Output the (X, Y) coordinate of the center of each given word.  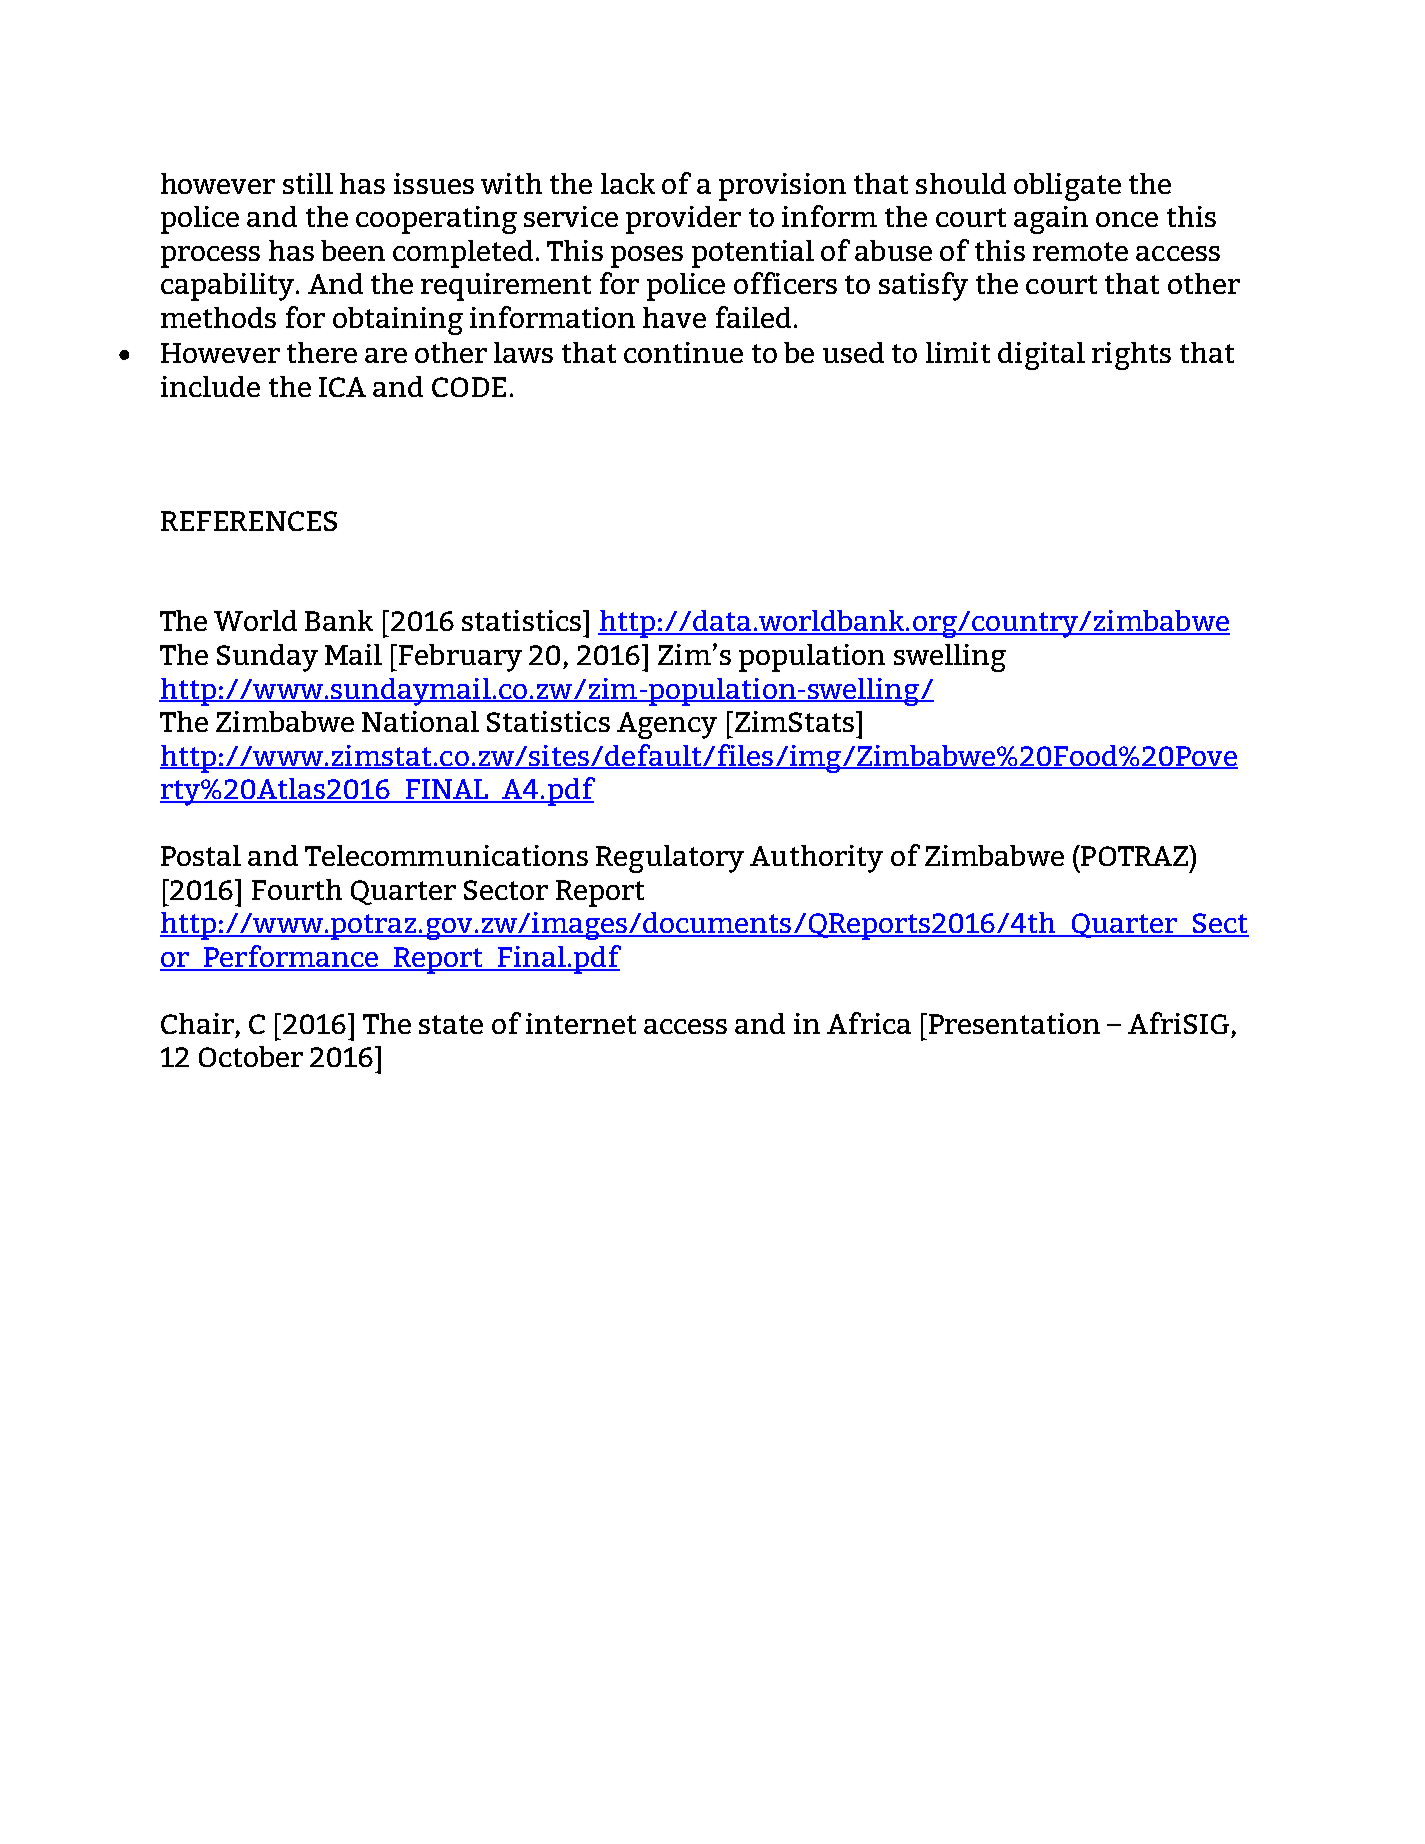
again (1051, 220)
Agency (667, 725)
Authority (816, 859)
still (308, 183)
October (251, 1056)
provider (683, 220)
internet (581, 1023)
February (460, 658)
